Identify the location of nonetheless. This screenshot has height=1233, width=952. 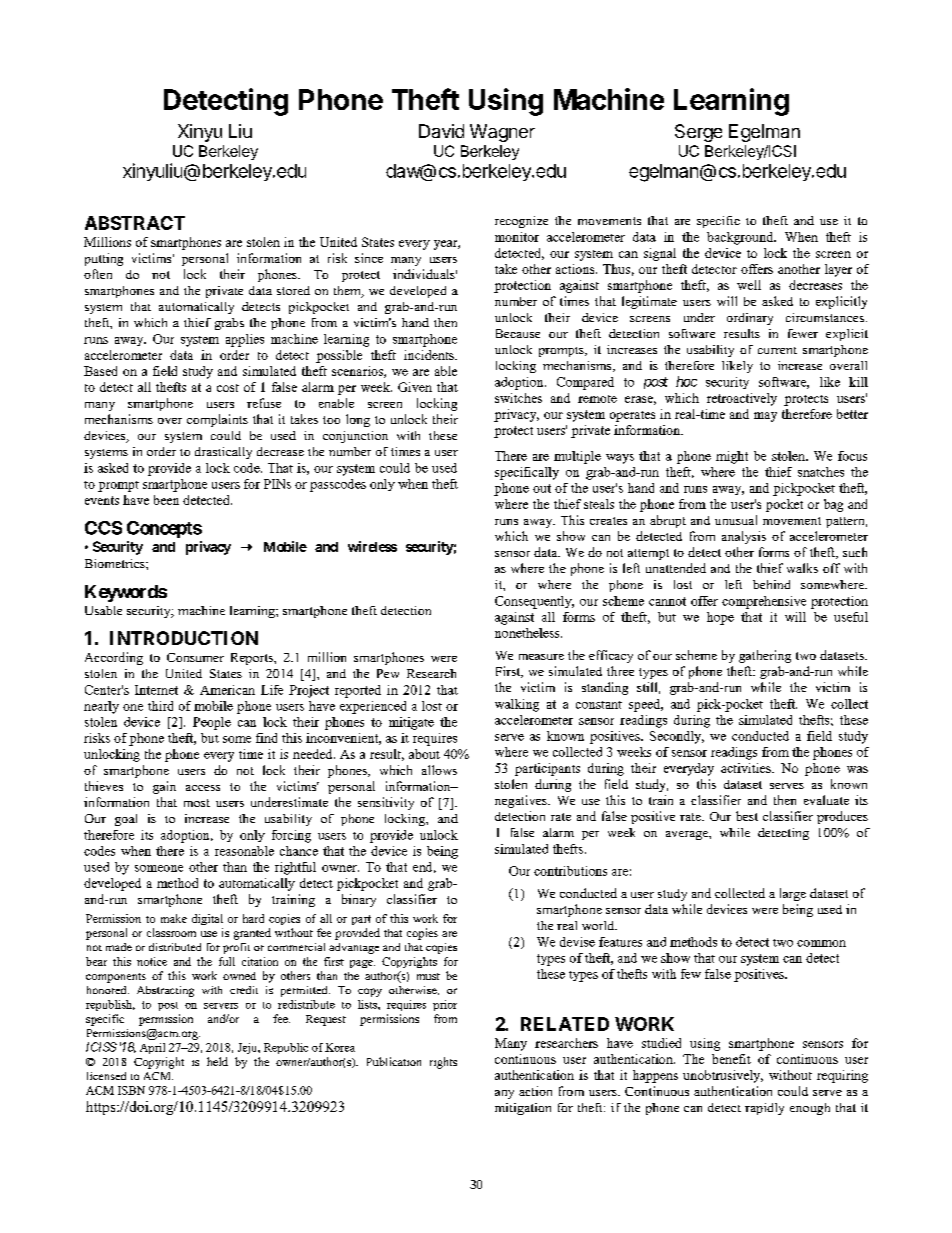
(528, 633).
